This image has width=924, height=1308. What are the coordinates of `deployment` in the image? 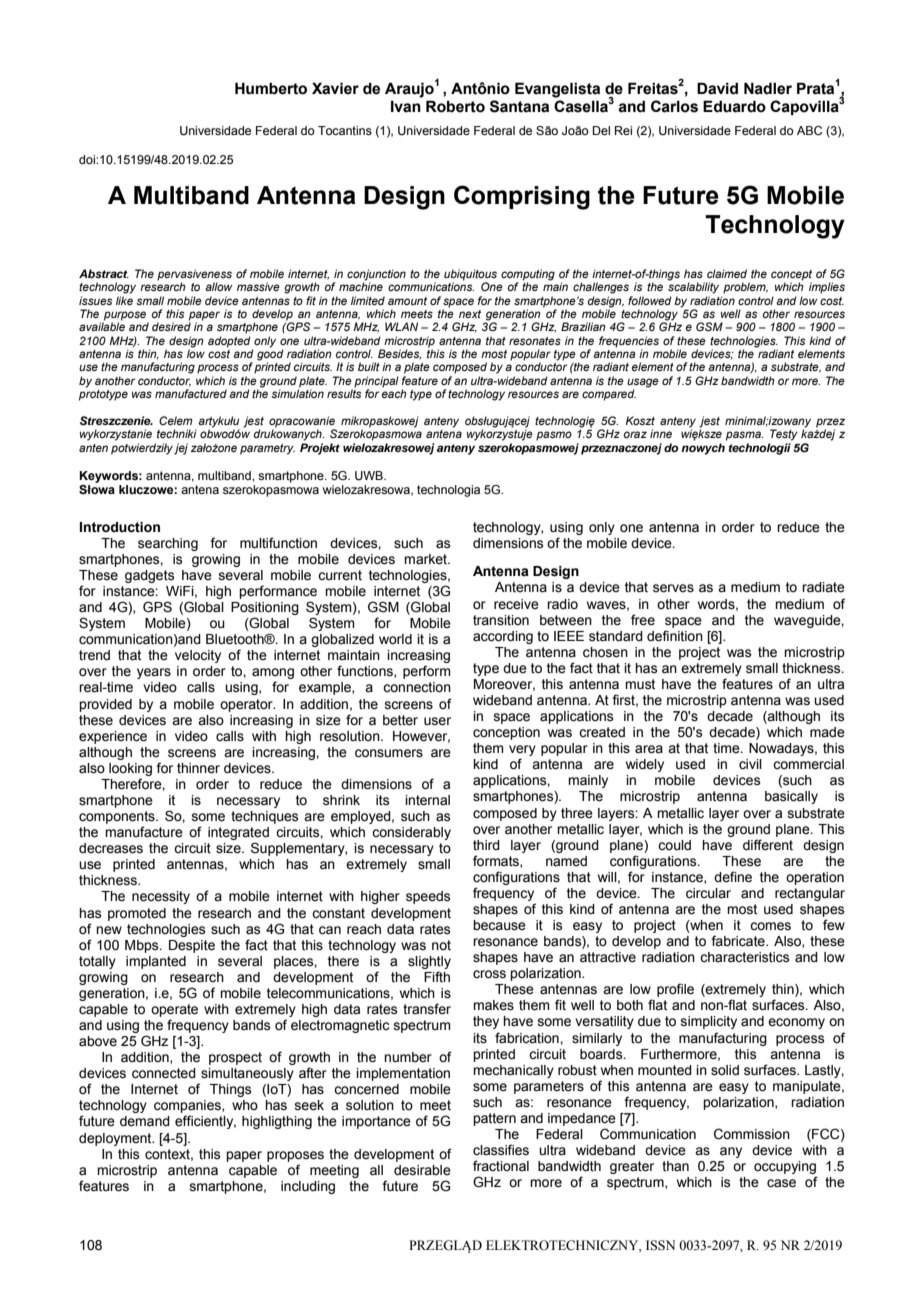 It's located at (116, 1139).
